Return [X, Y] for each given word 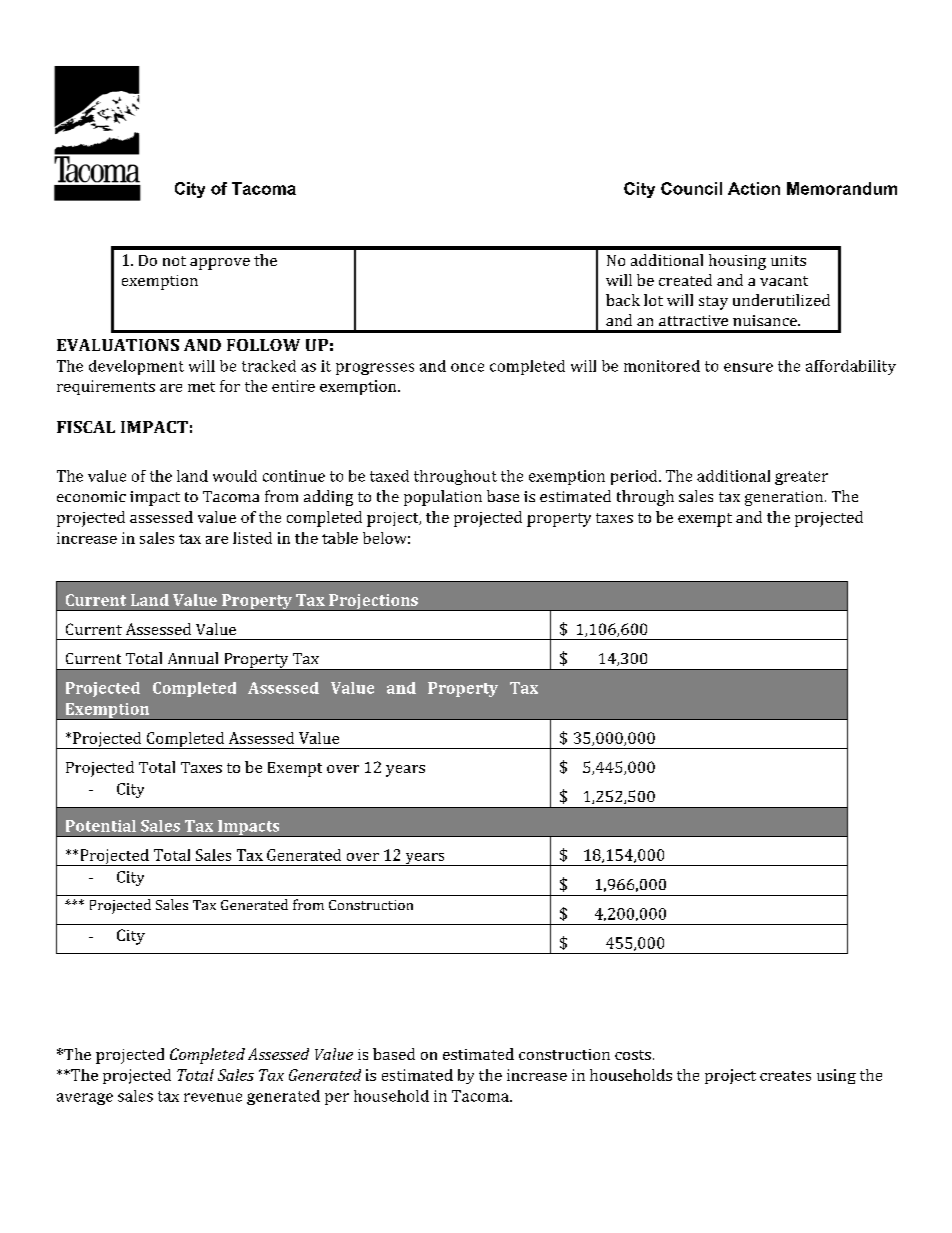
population [443, 498]
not [174, 261]
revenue [213, 1097]
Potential [101, 826]
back [623, 300]
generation [785, 498]
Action [754, 188]
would [235, 476]
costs [633, 1055]
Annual [193, 658]
